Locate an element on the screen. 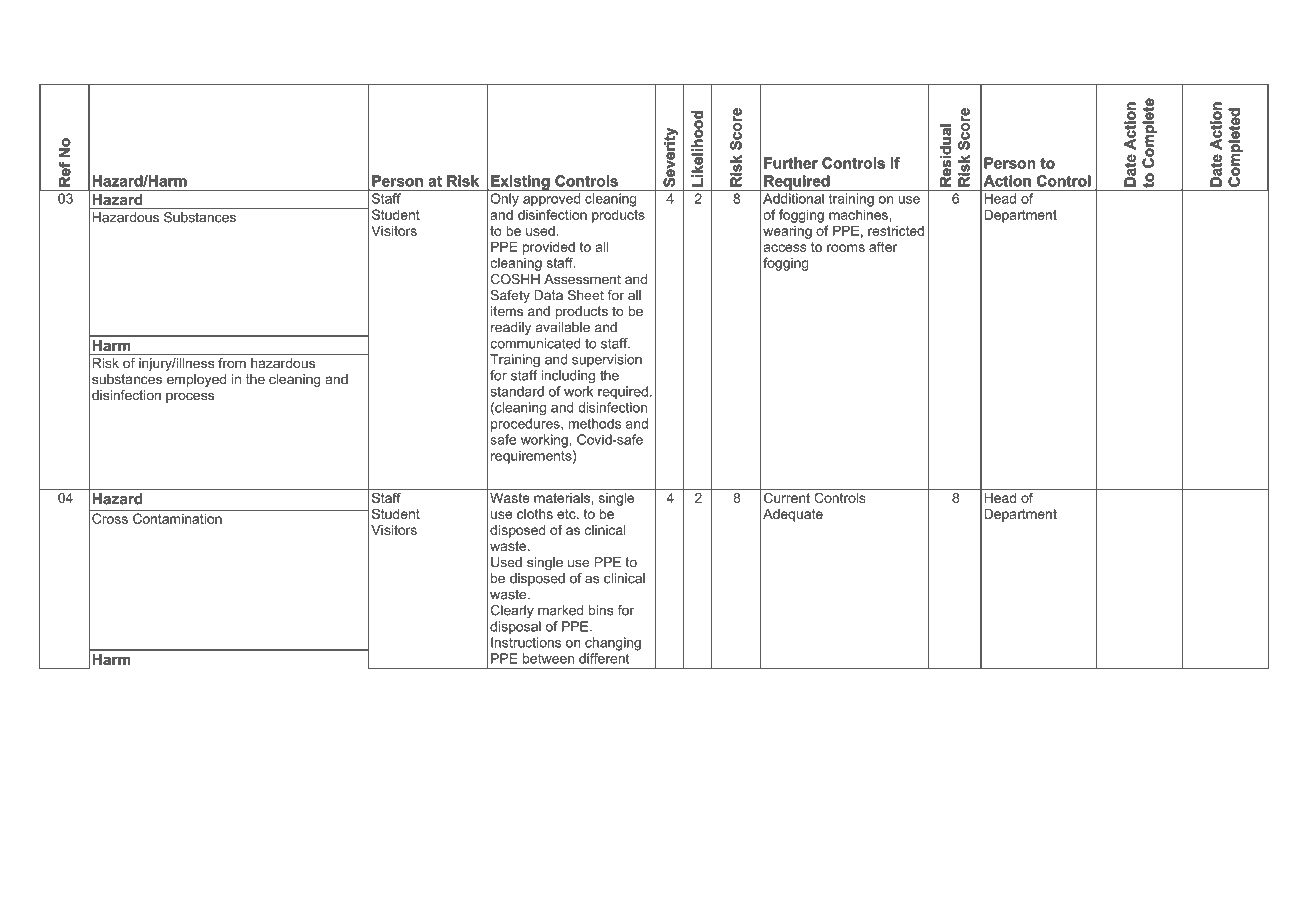 This screenshot has height=924, width=1308. methods is located at coordinates (594, 423).
